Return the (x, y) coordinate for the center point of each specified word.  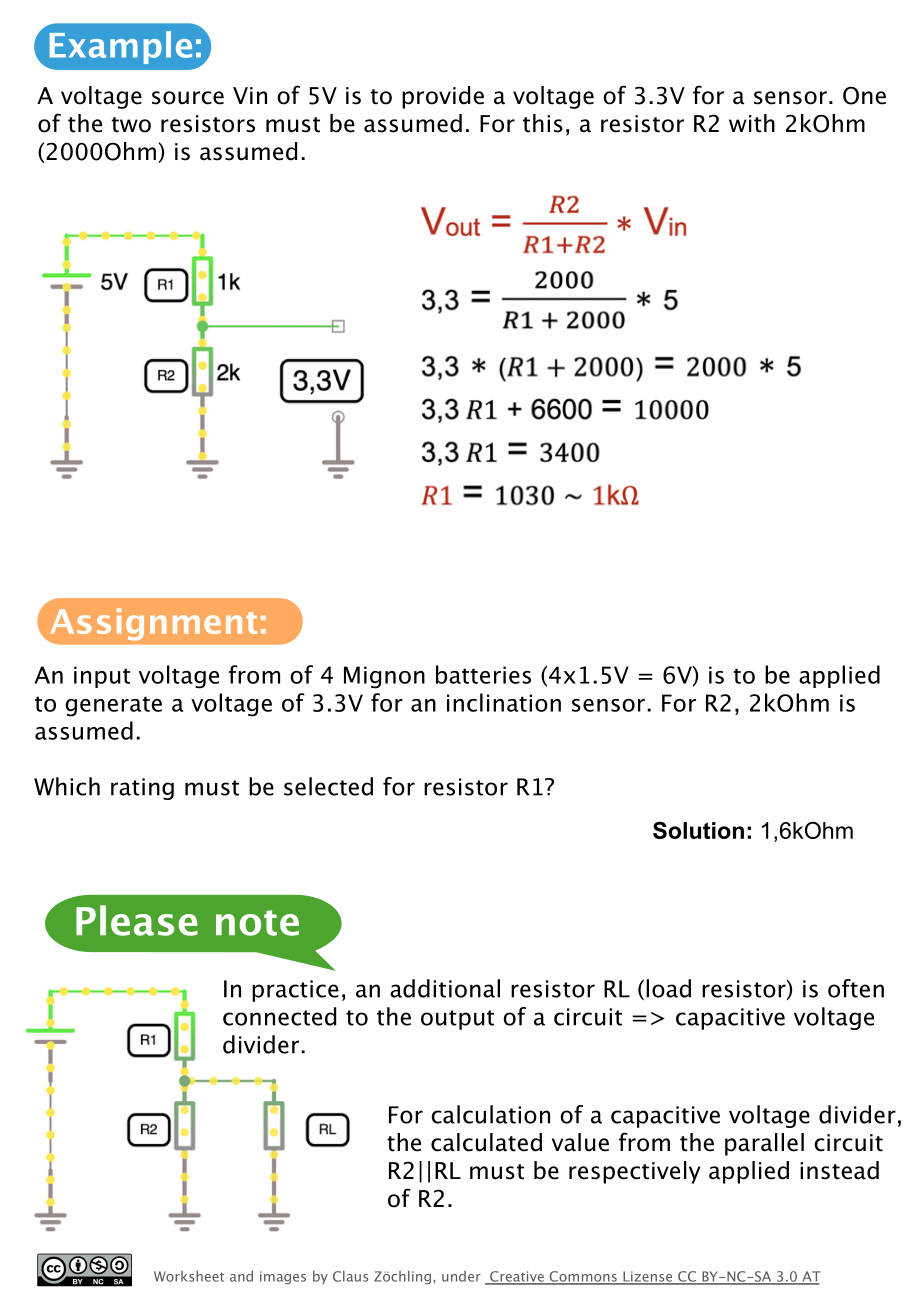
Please (137, 920)
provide (443, 97)
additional (445, 988)
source (188, 98)
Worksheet (189, 1276)
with (752, 123)
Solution (698, 830)
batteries (483, 674)
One (864, 95)
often (856, 988)
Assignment (152, 625)
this (543, 123)
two (131, 125)
